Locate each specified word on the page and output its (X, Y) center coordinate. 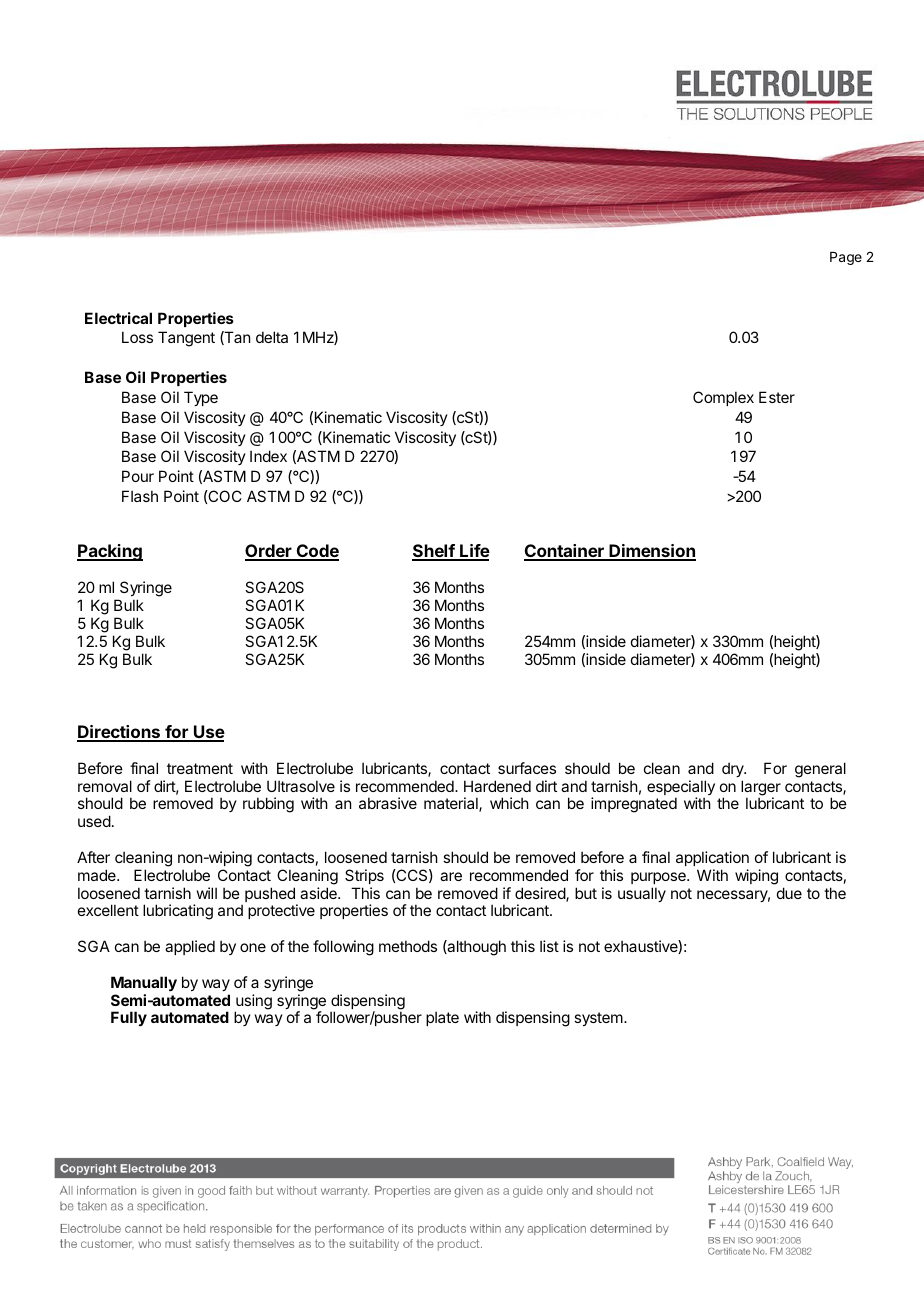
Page (846, 258)
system (599, 1019)
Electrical (118, 318)
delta (272, 337)
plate (442, 1018)
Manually (144, 983)
